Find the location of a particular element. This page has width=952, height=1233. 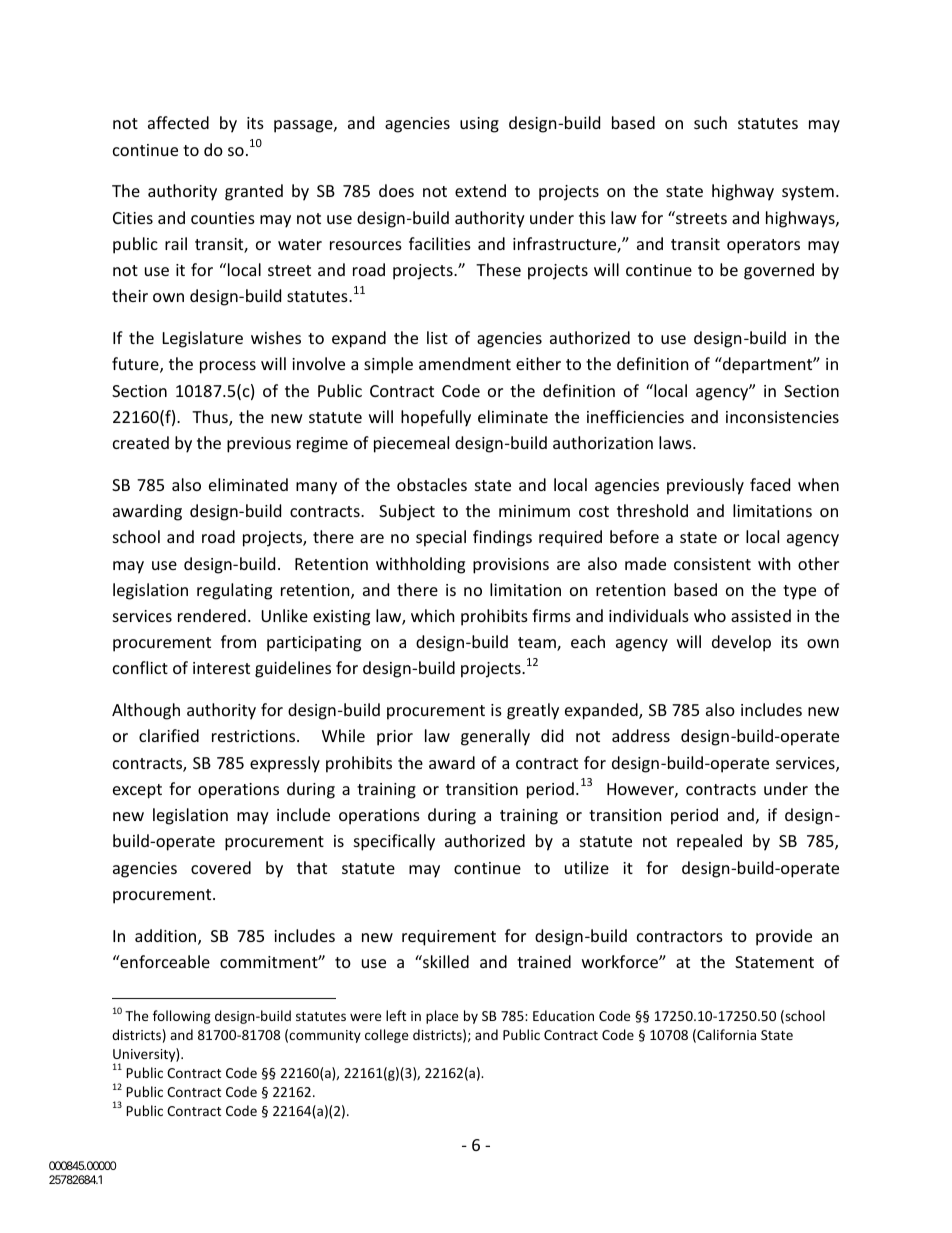

provide is located at coordinates (784, 937).
